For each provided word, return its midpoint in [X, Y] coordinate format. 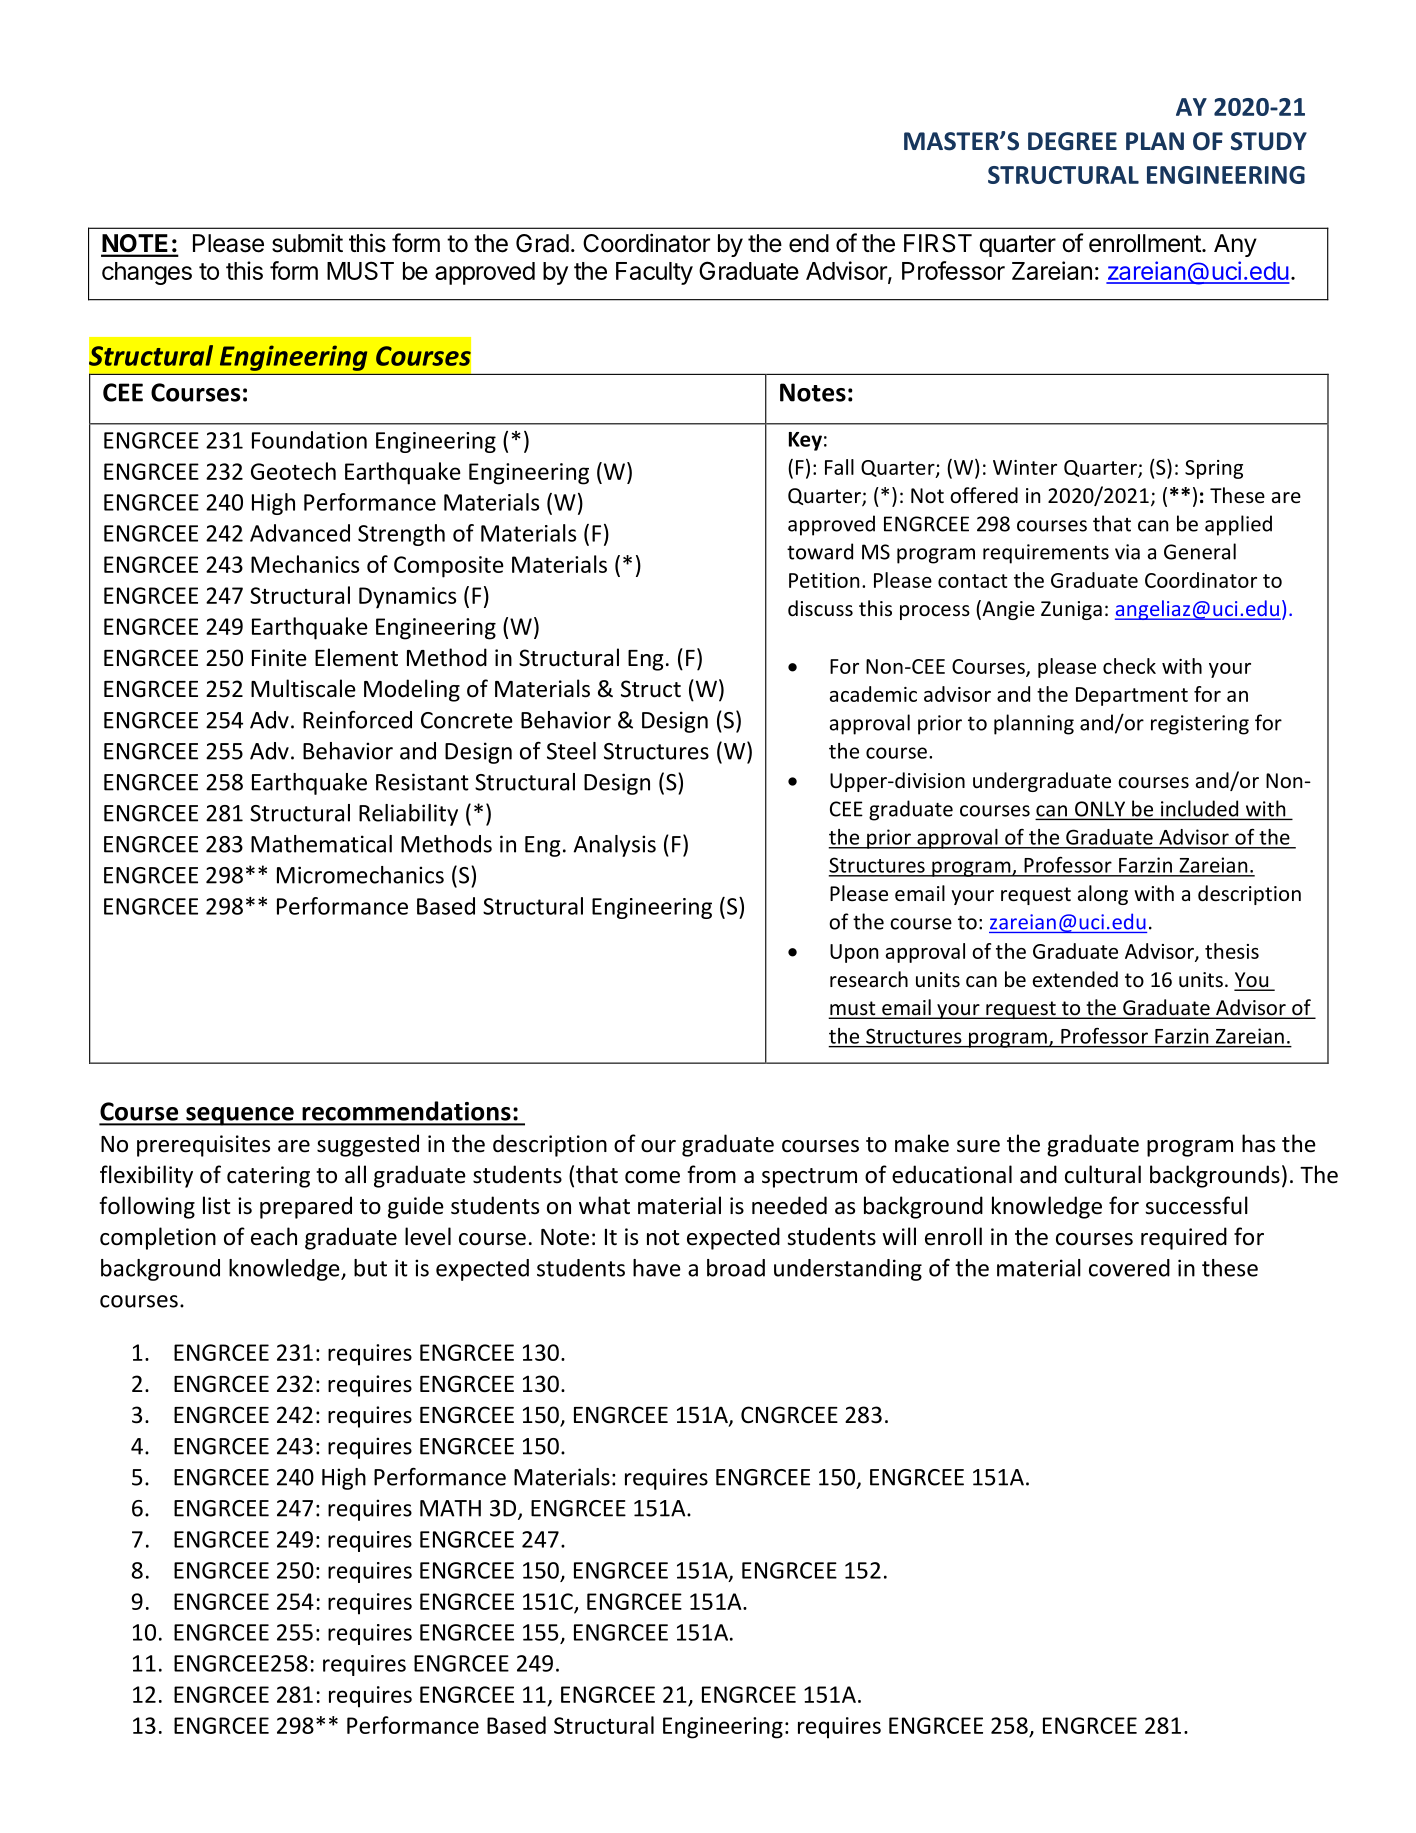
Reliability [408, 815]
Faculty [654, 273]
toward [820, 551]
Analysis [614, 846]
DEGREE [1072, 141]
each [274, 1236]
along [1103, 895]
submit [307, 243]
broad [736, 1268]
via [1127, 552]
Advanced [300, 533]
